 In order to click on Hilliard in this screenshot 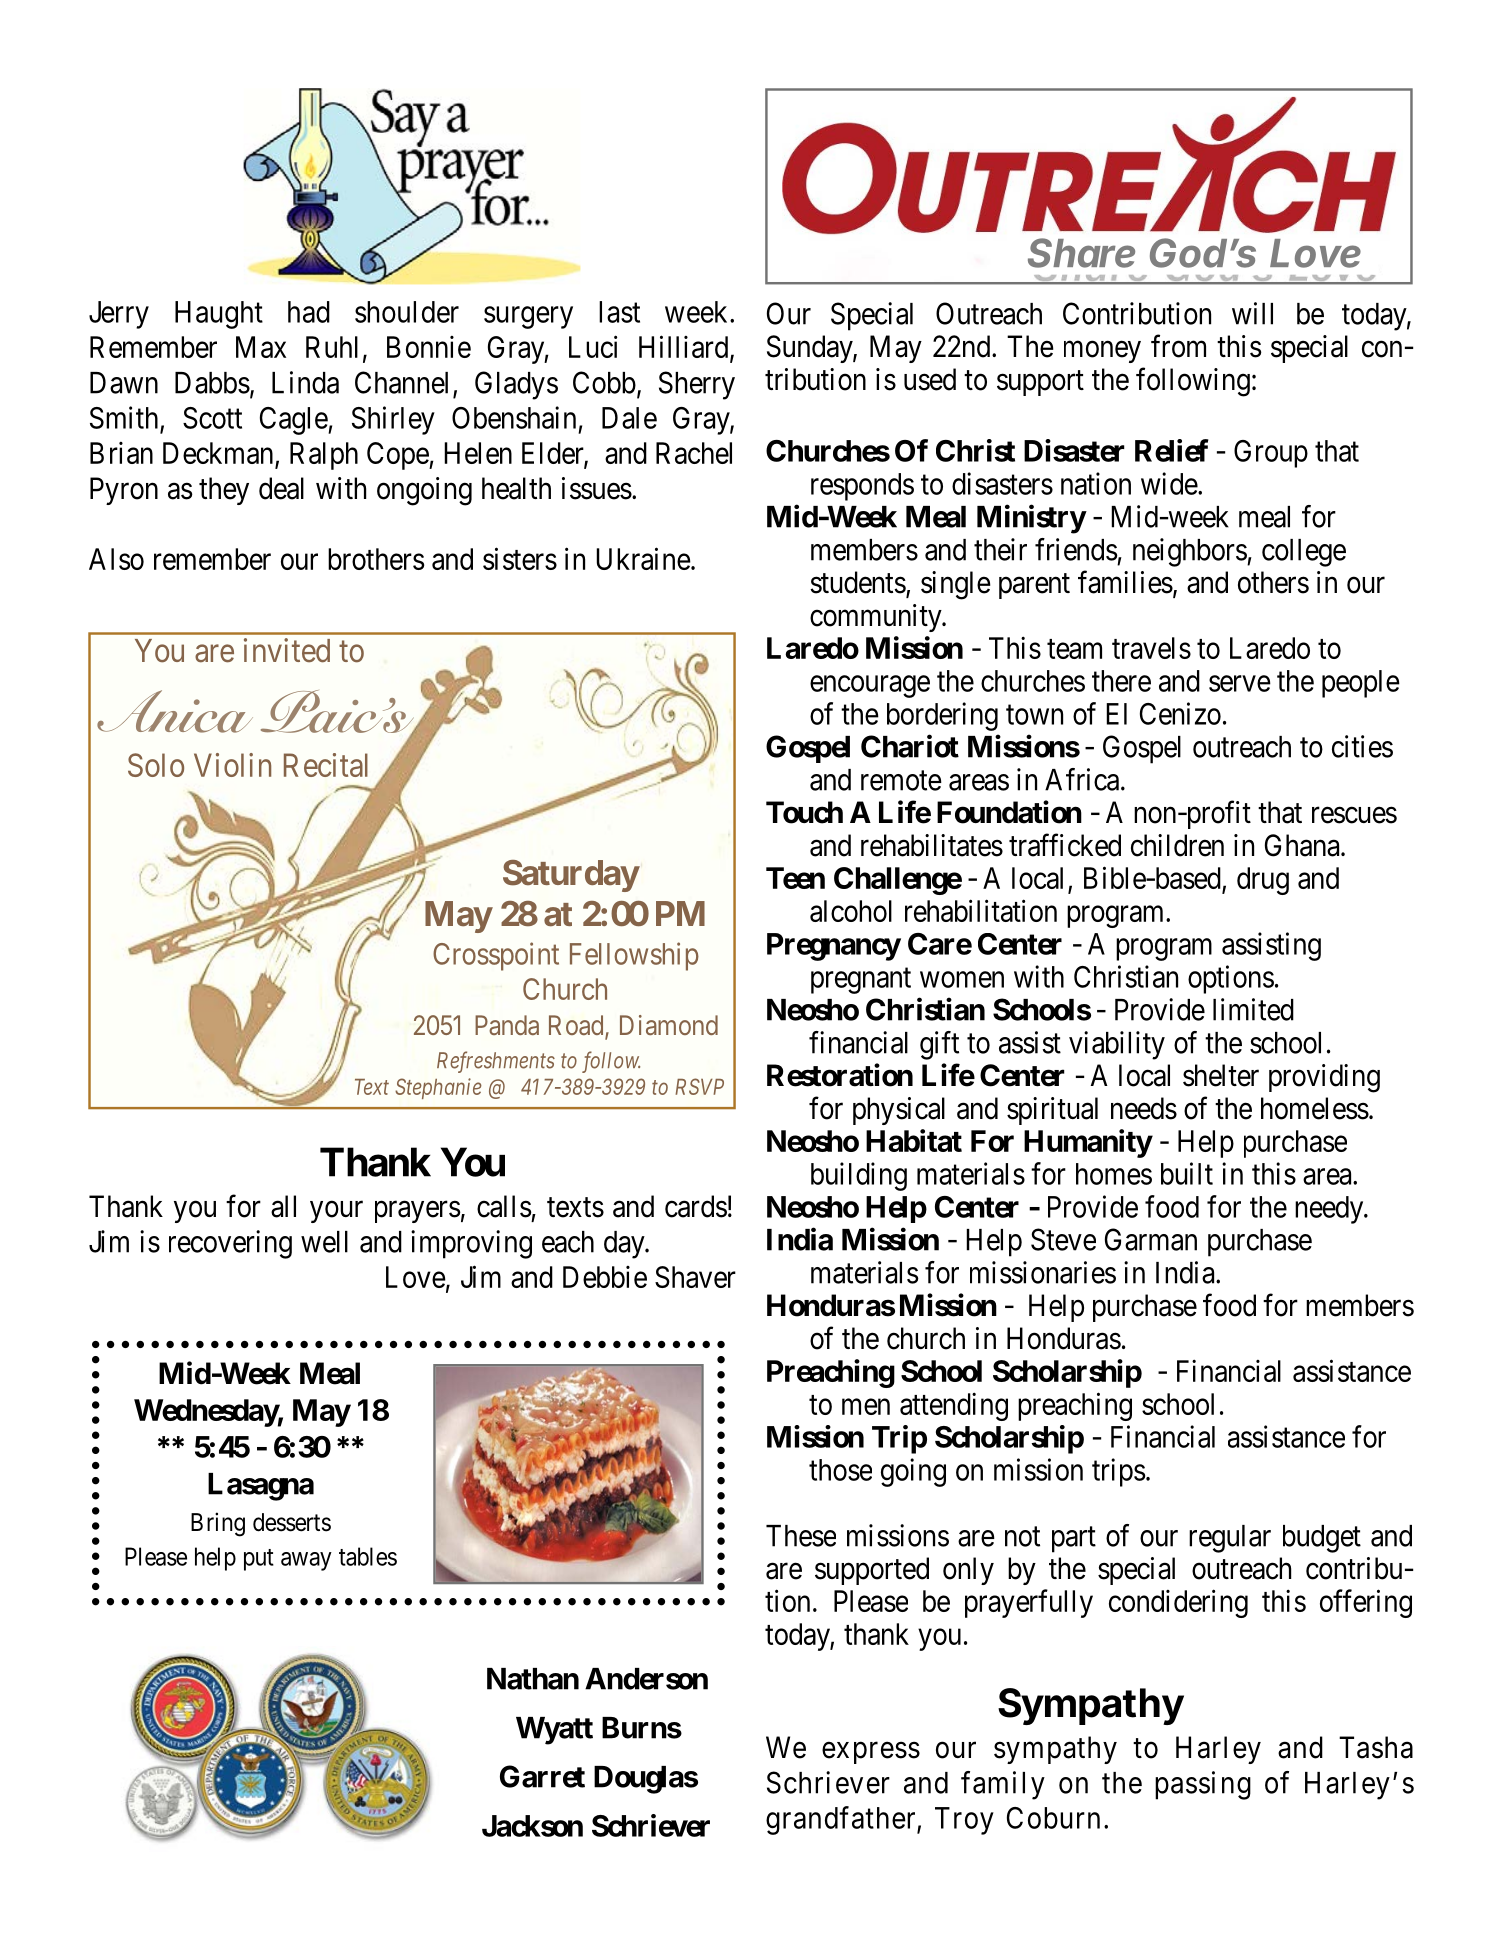, I will do `click(685, 348)`.
